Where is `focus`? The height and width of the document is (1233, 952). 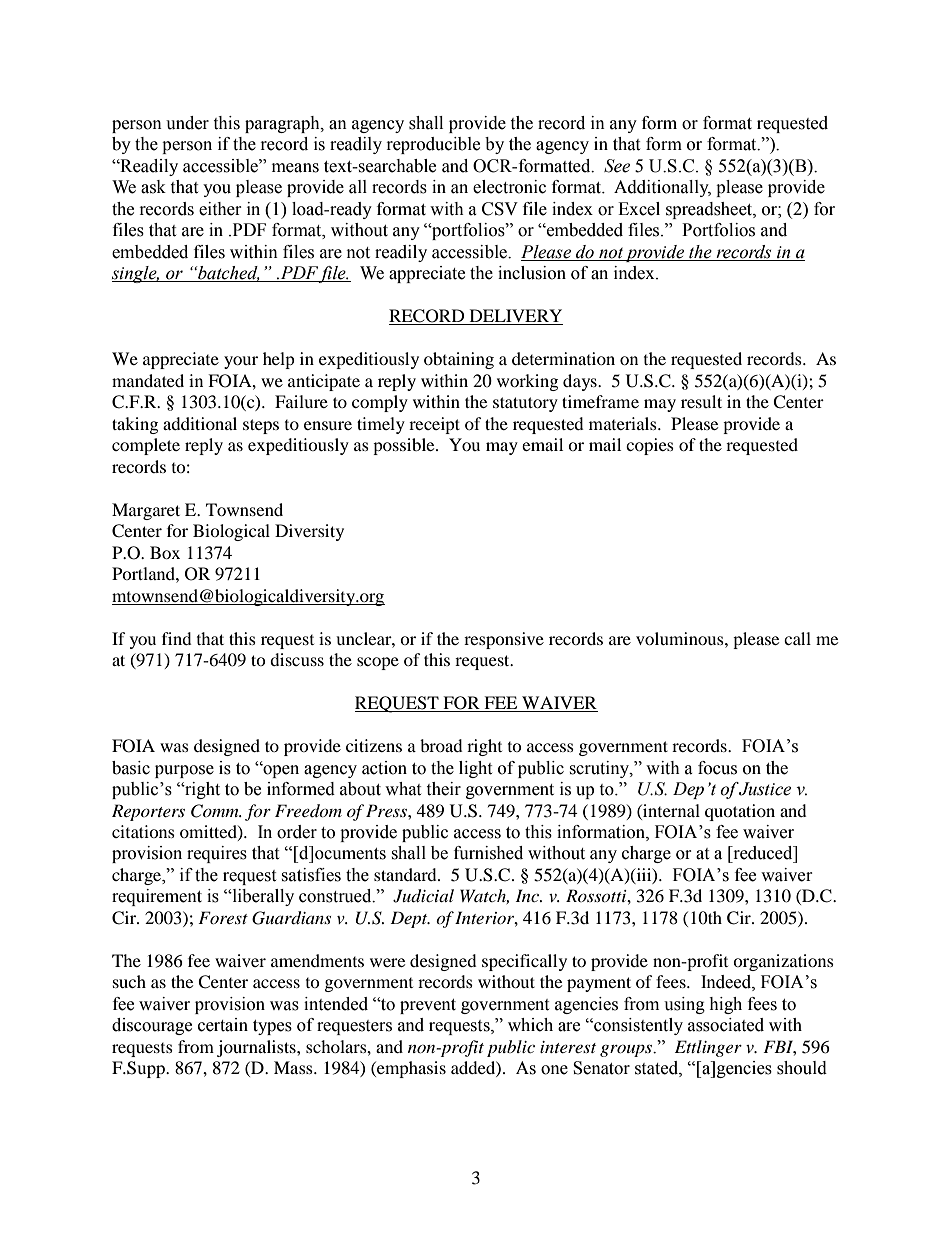 focus is located at coordinates (717, 768).
